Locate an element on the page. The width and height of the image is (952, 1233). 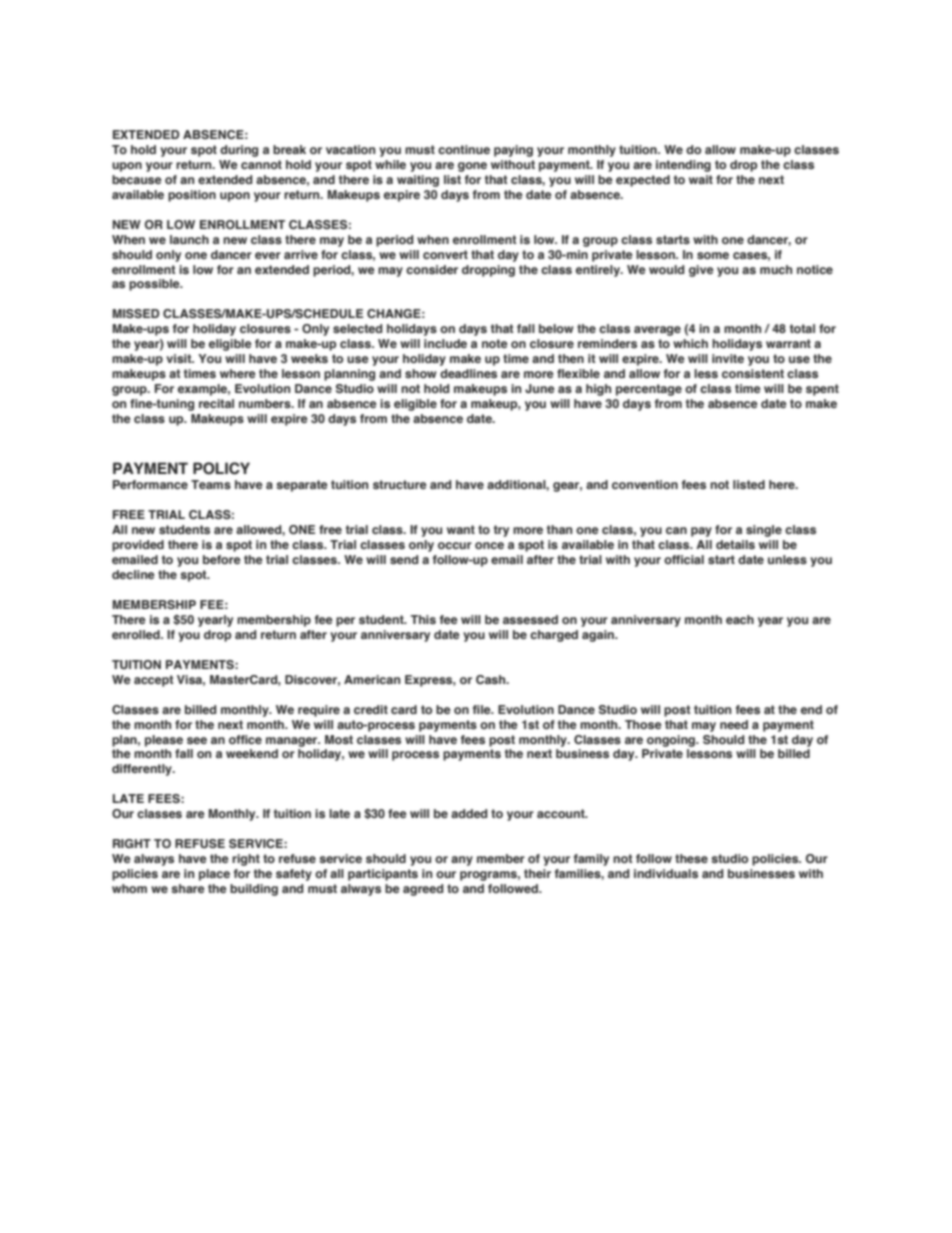
place is located at coordinates (214, 875).
